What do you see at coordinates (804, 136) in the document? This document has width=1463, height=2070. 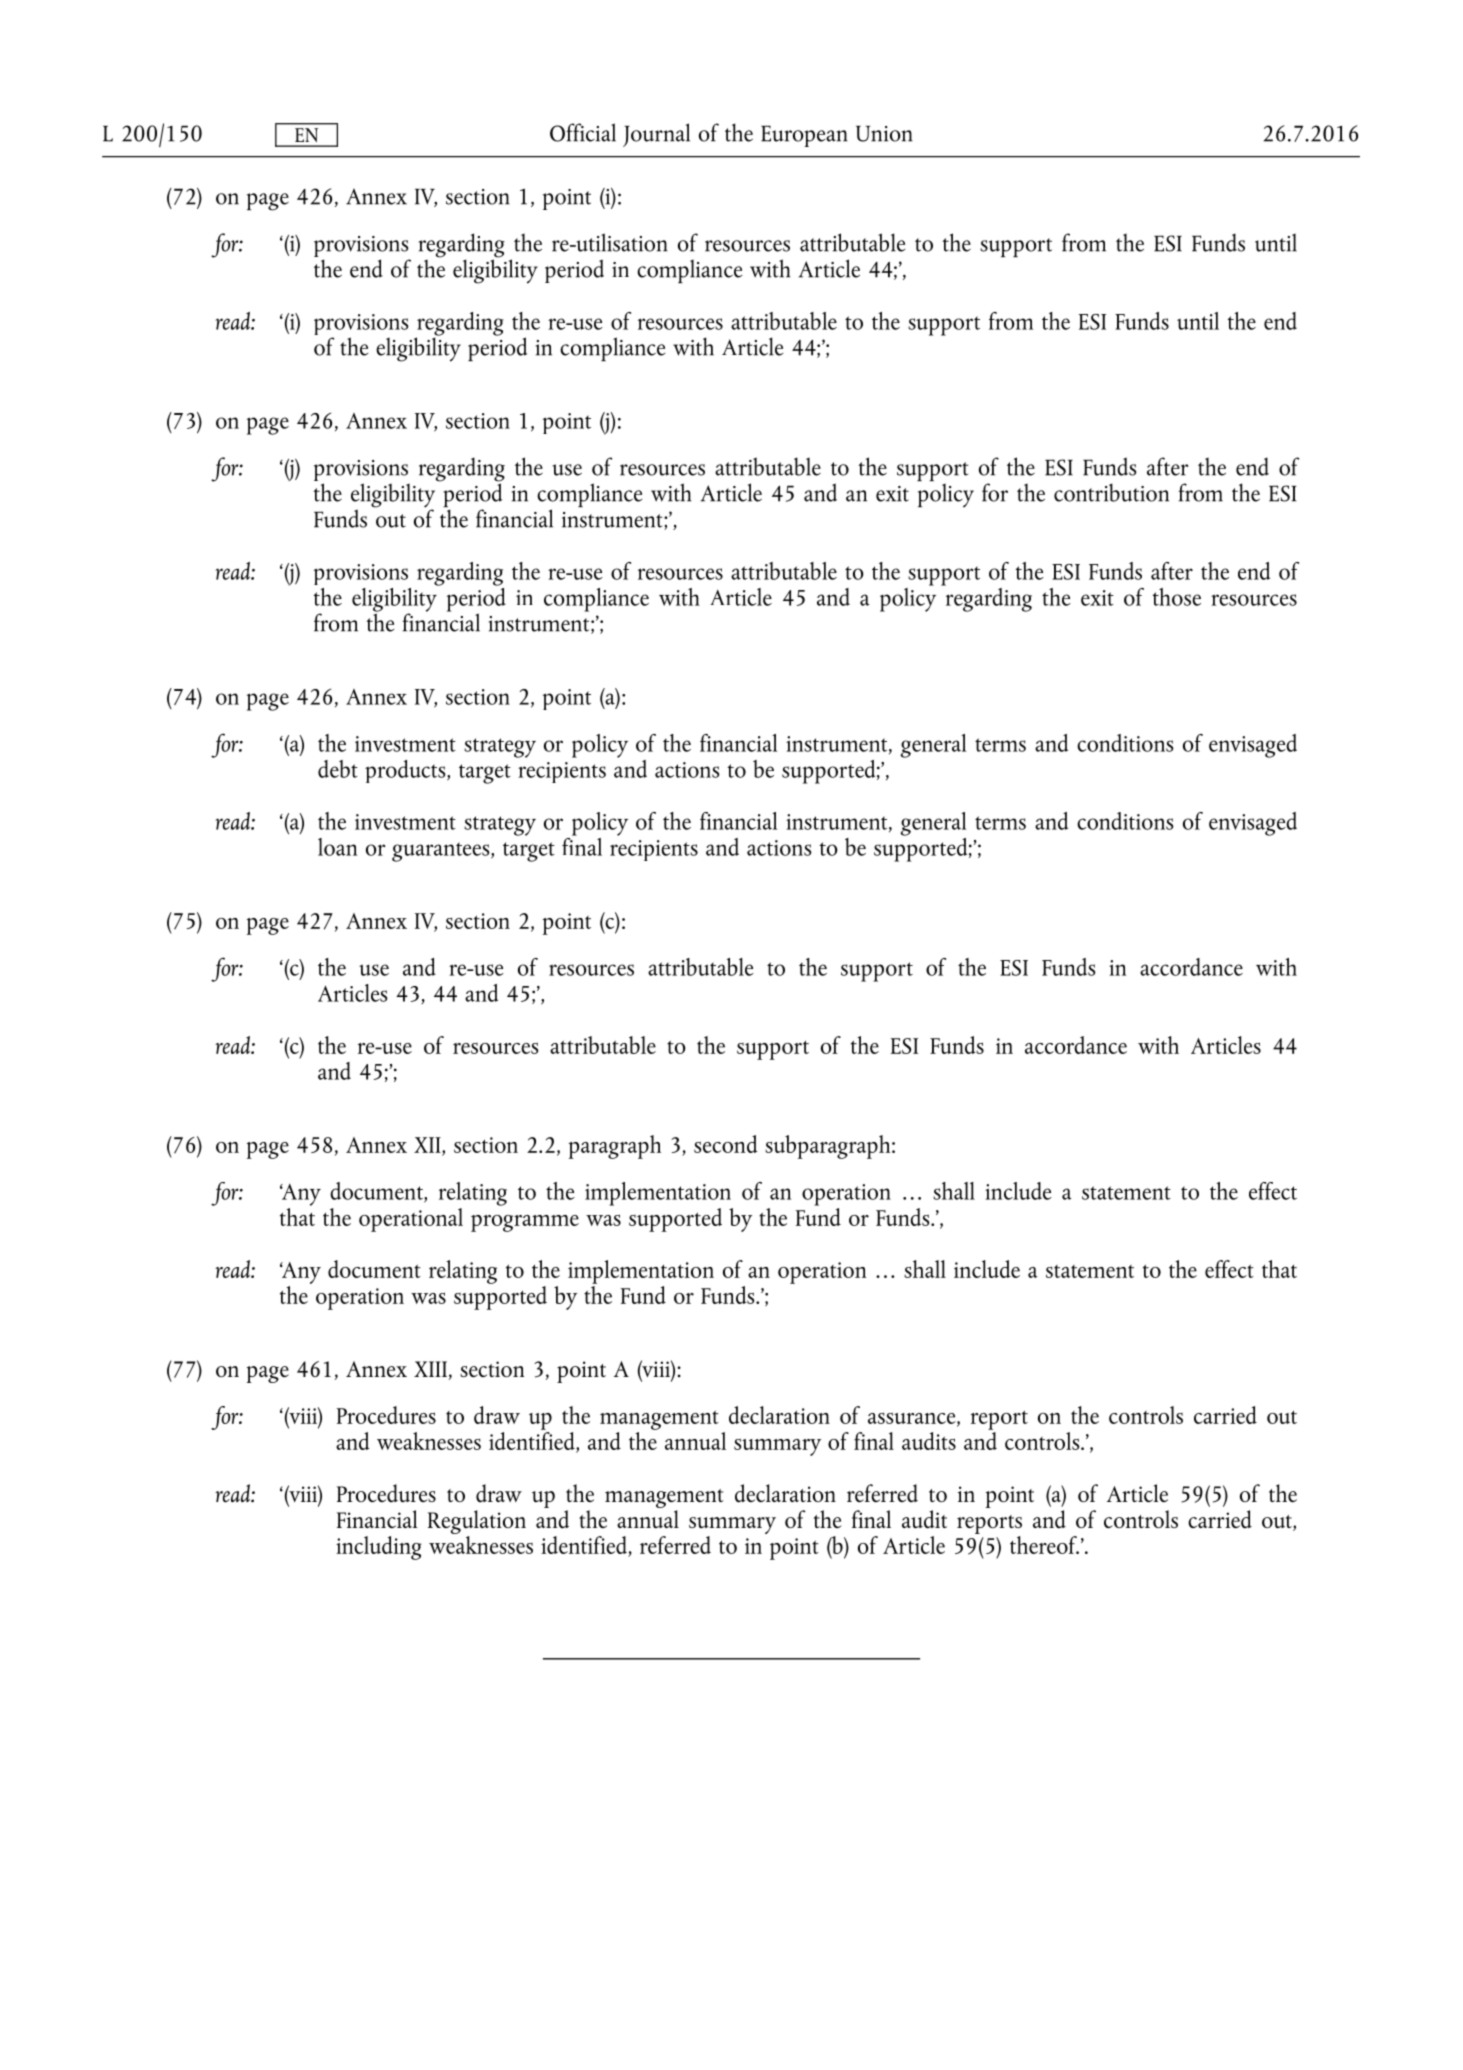 I see `European` at bounding box center [804, 136].
